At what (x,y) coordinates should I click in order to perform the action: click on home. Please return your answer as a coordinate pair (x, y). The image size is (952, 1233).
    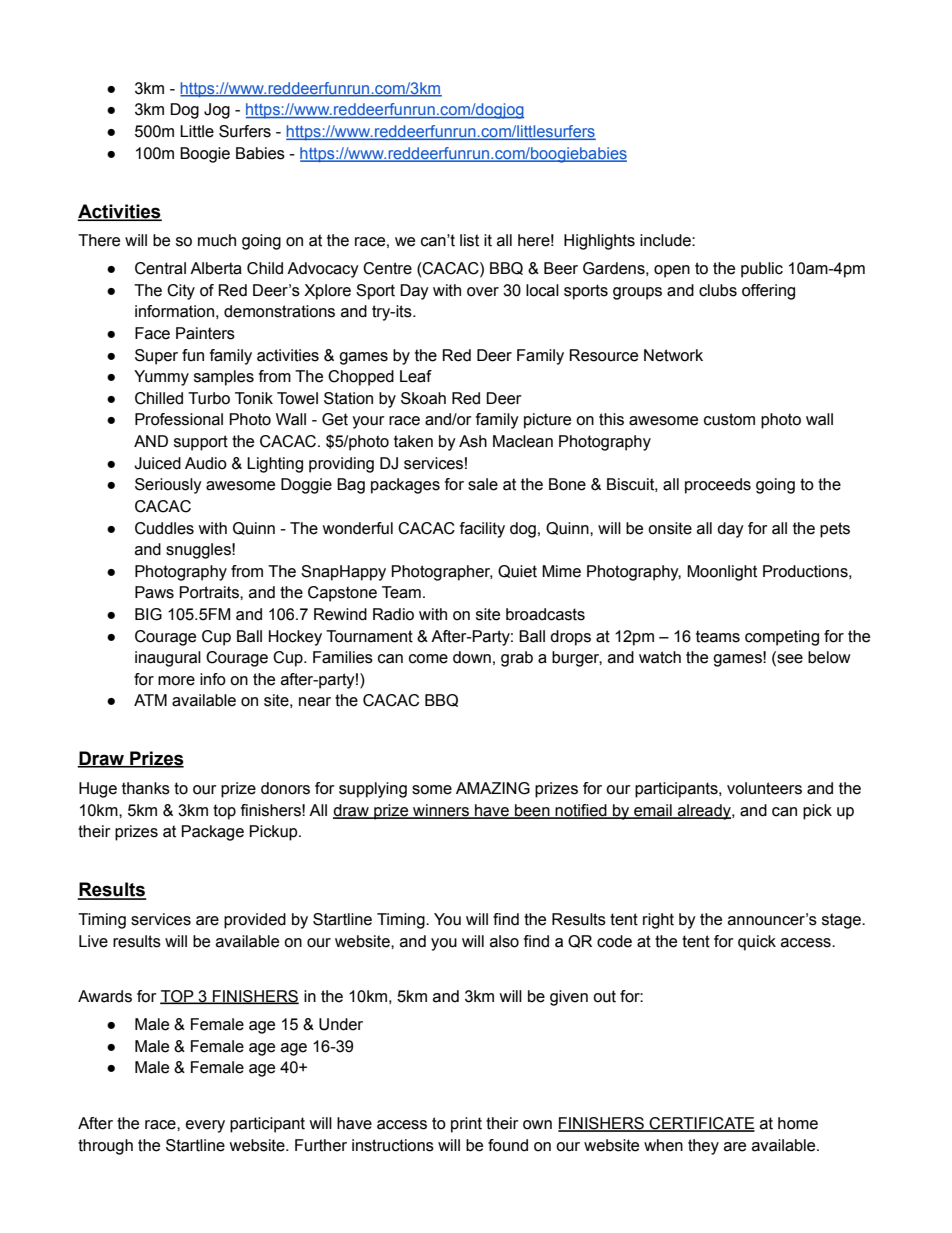
    Looking at the image, I should click on (798, 1123).
